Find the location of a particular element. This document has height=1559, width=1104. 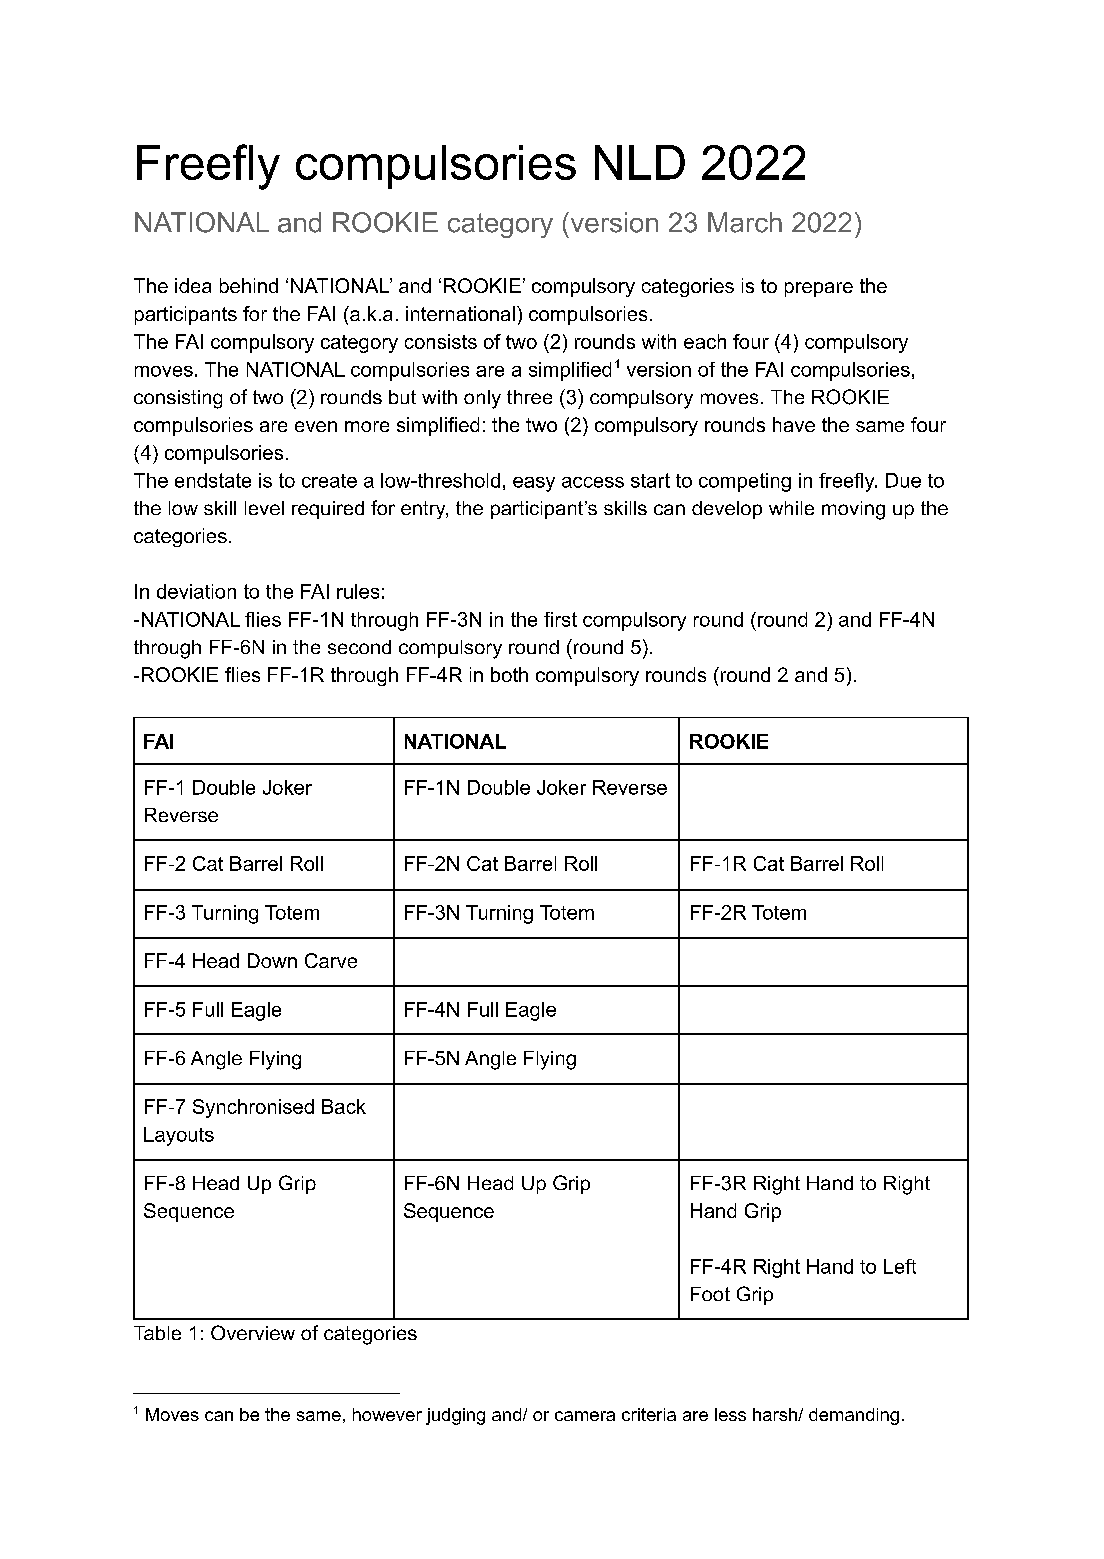

both is located at coordinates (509, 674).
